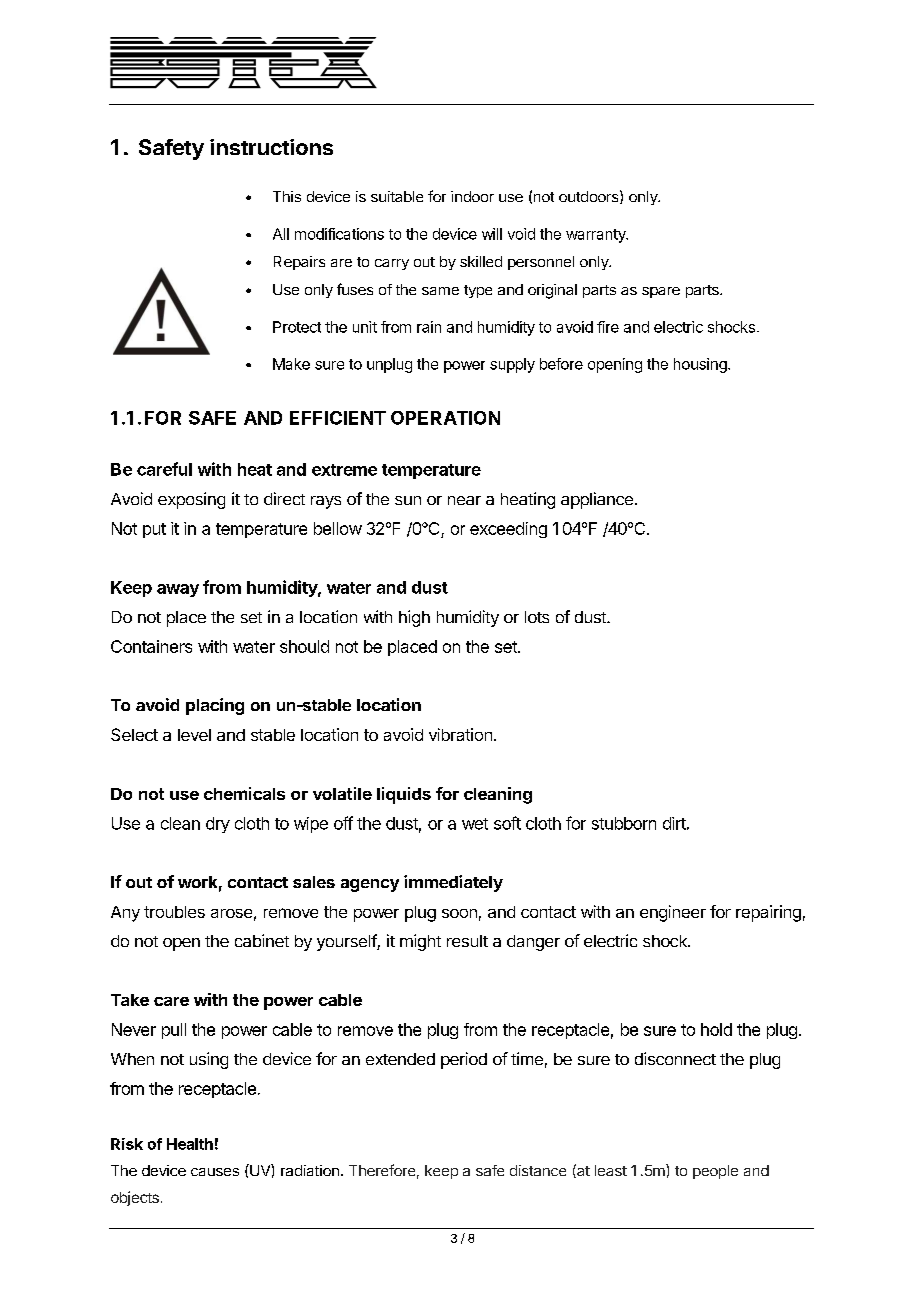  I want to click on stubborn, so click(624, 823).
